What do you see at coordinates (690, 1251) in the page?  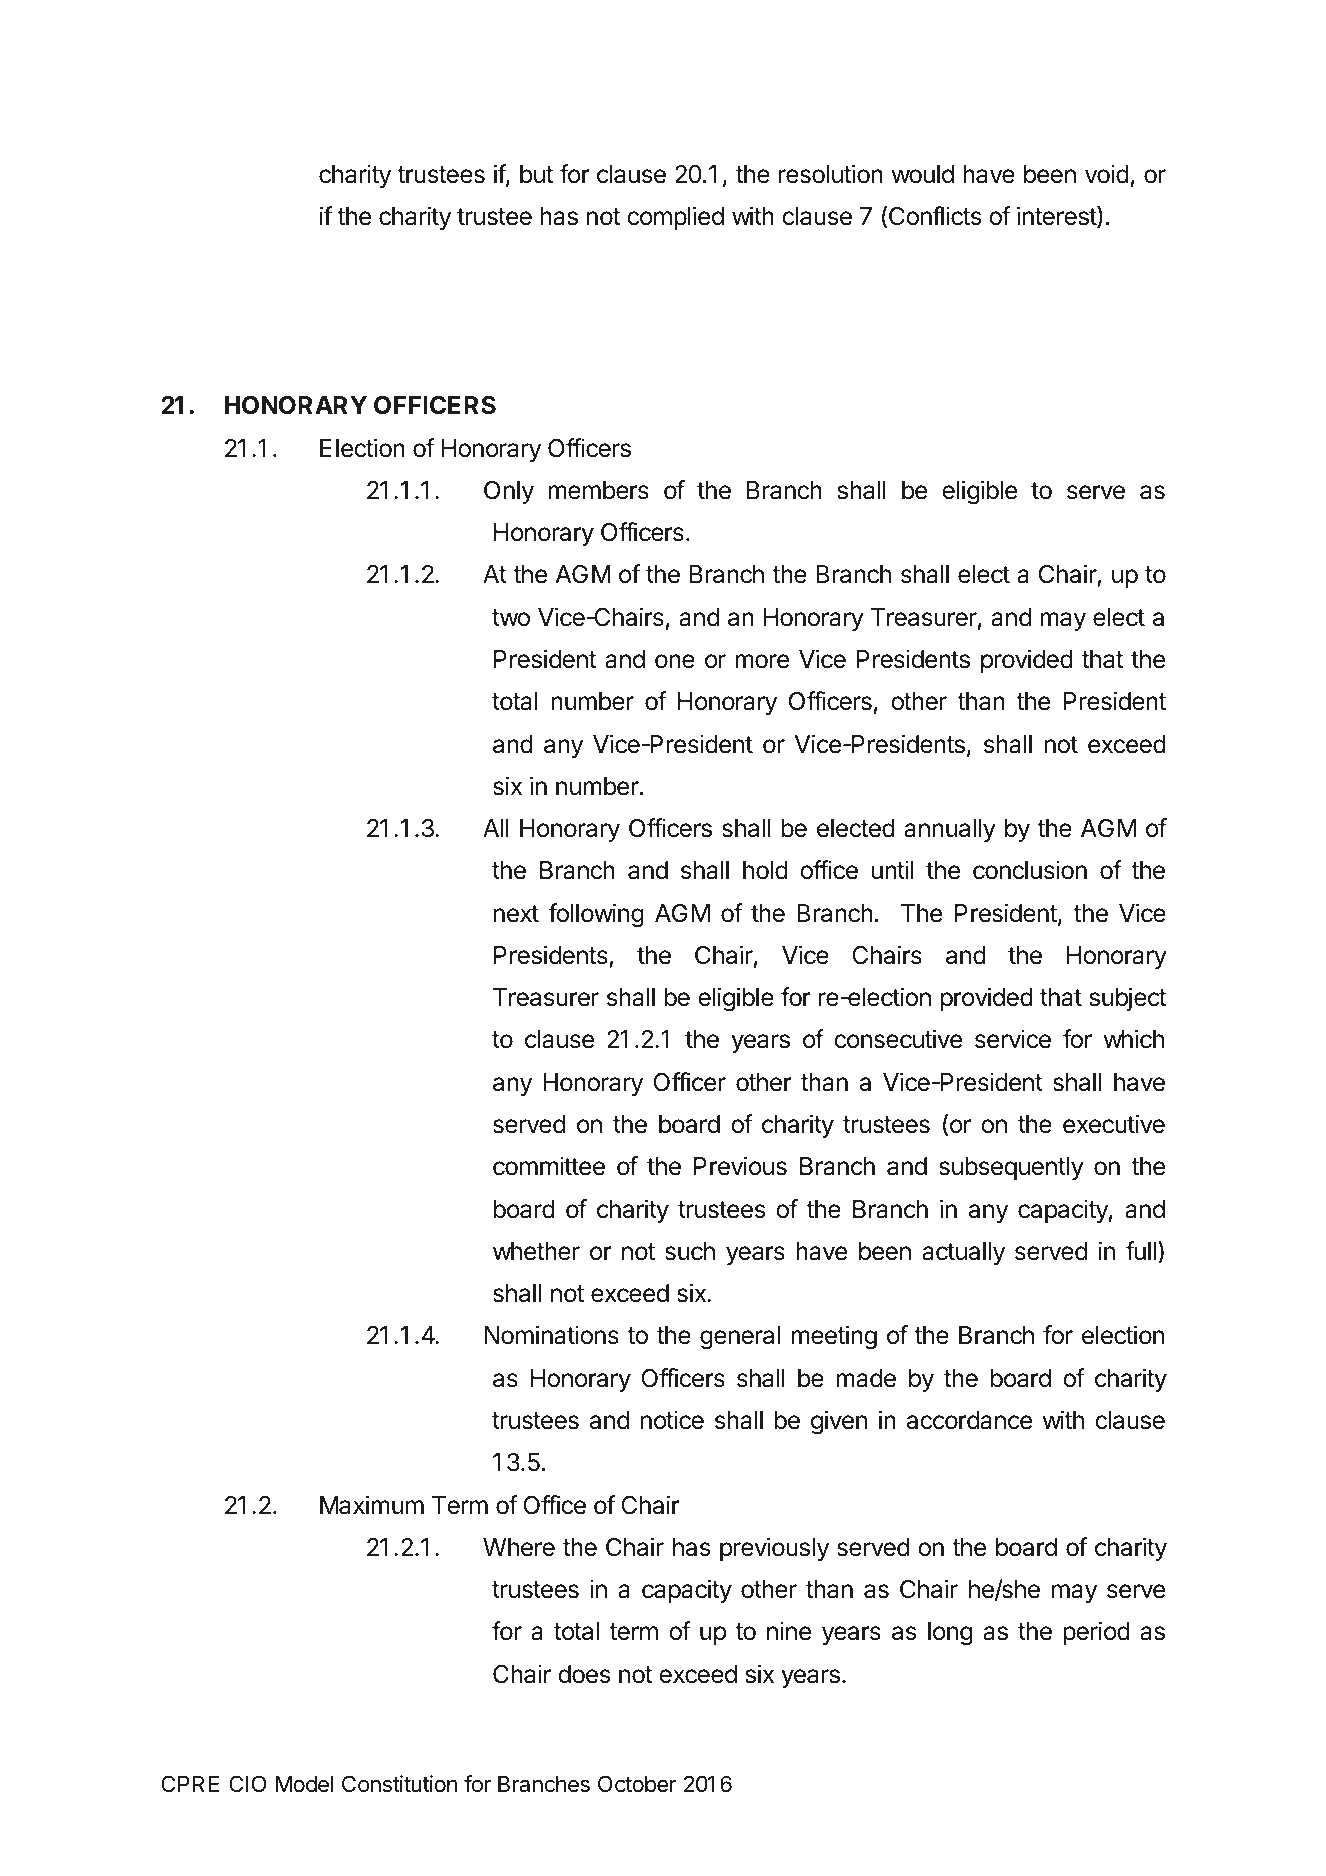 I see `such` at bounding box center [690, 1251].
